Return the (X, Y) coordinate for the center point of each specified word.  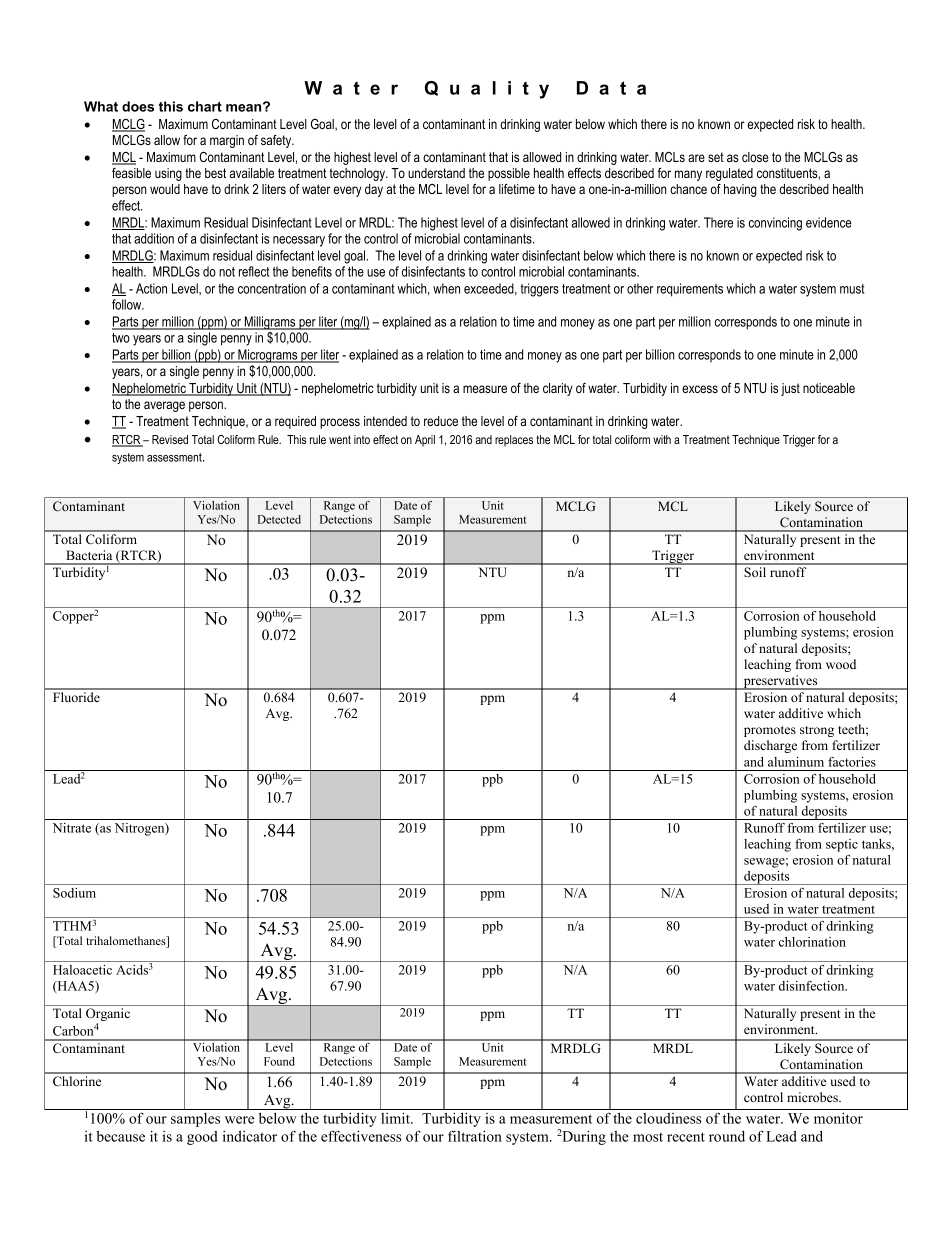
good (202, 1138)
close (755, 157)
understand (436, 173)
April (425, 441)
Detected (279, 519)
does (138, 106)
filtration (475, 1136)
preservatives (780, 682)
